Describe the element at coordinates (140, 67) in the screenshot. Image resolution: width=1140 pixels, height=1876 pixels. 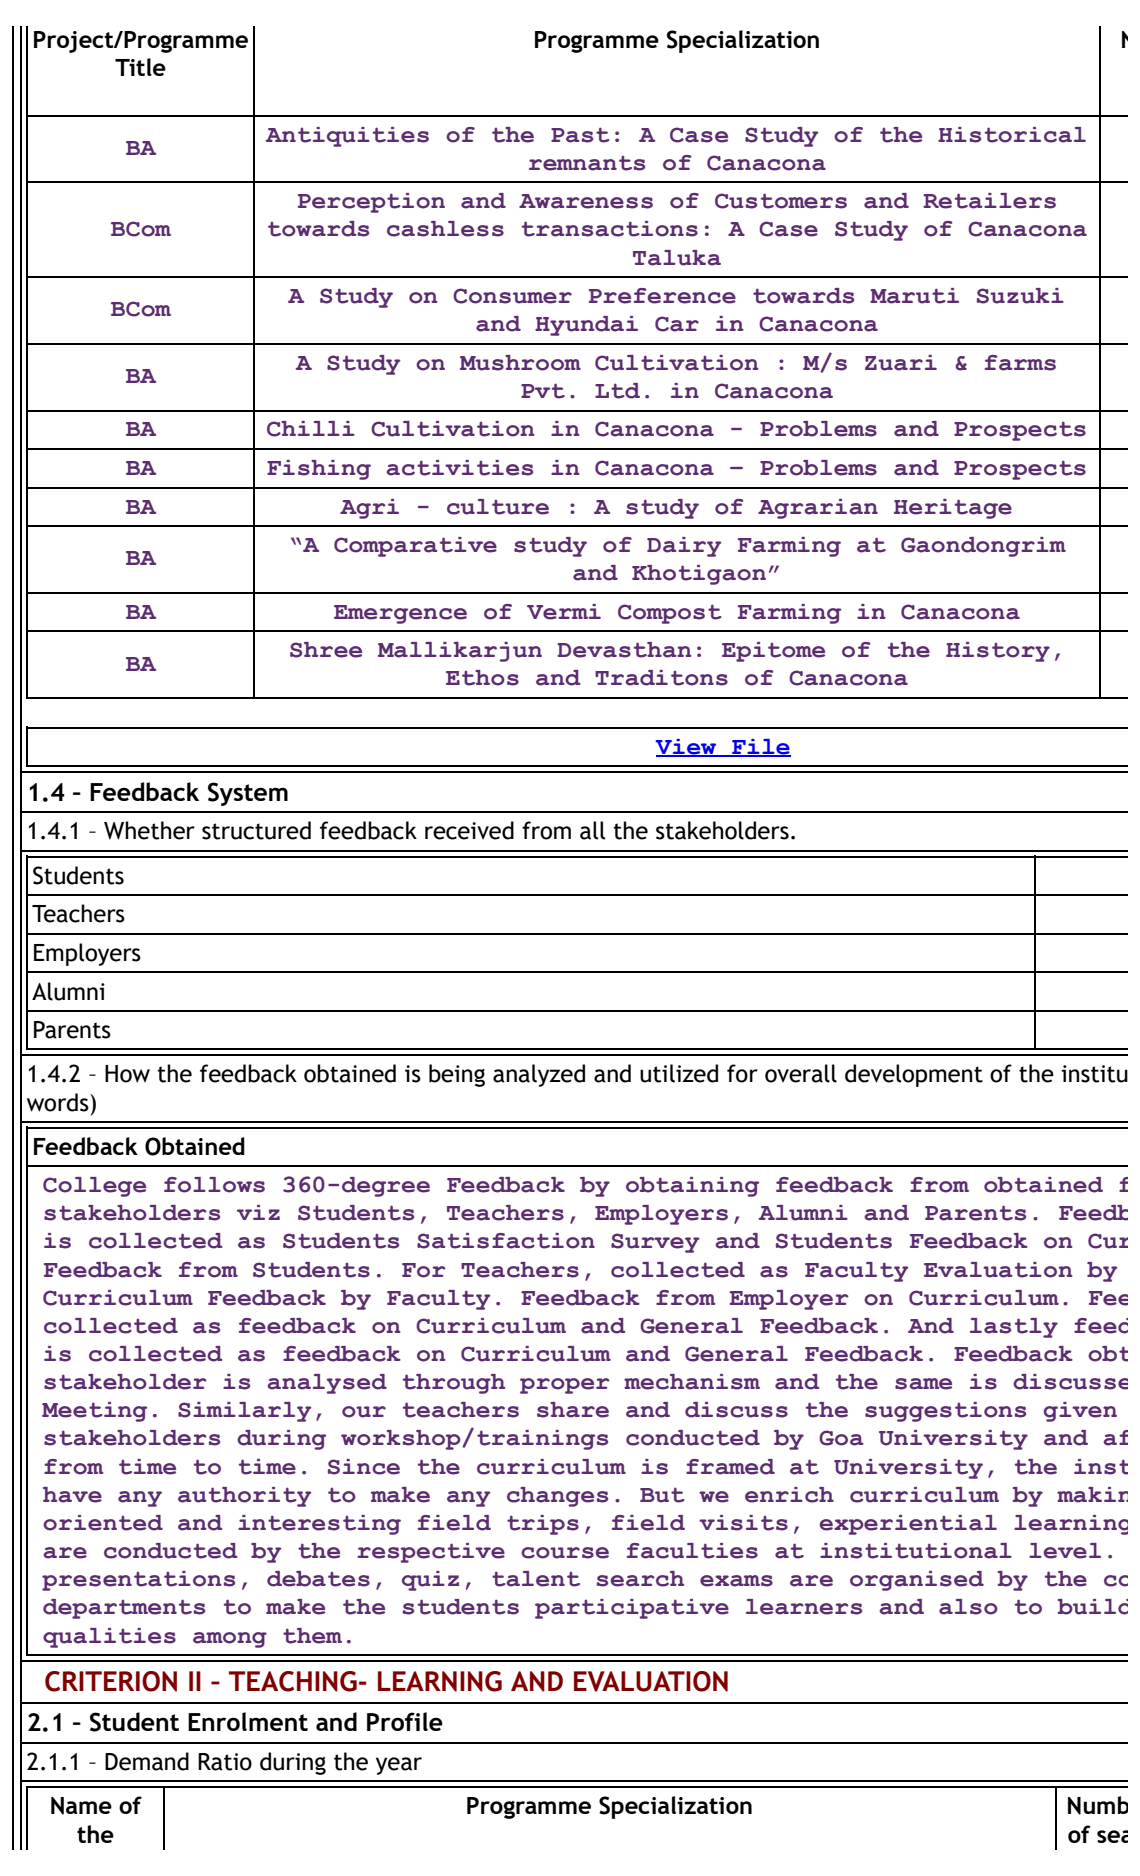
I see `Title` at that location.
